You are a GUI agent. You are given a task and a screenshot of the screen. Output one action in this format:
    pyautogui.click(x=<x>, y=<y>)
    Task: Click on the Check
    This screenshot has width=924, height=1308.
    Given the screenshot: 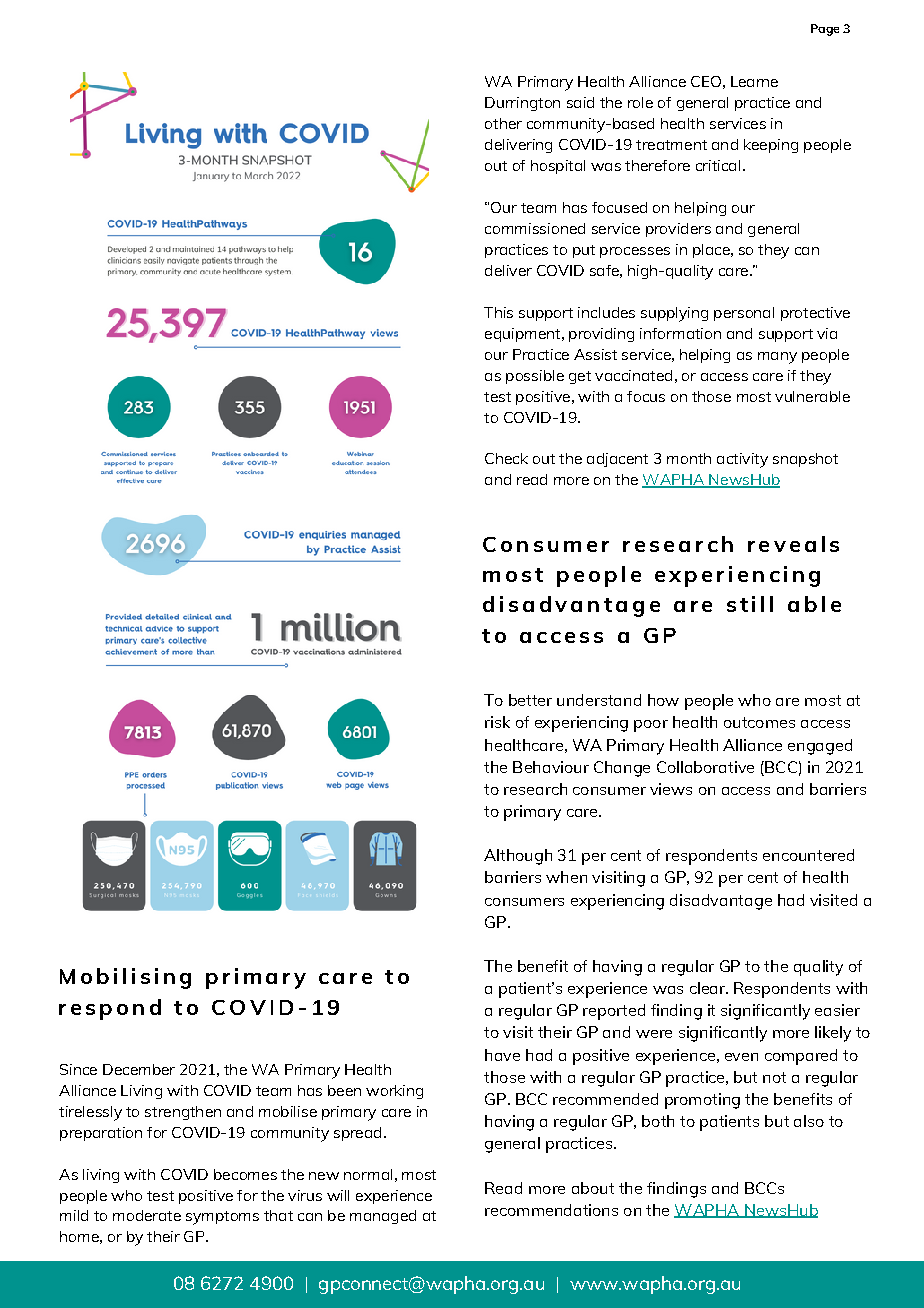 What is the action you would take?
    pyautogui.click(x=506, y=458)
